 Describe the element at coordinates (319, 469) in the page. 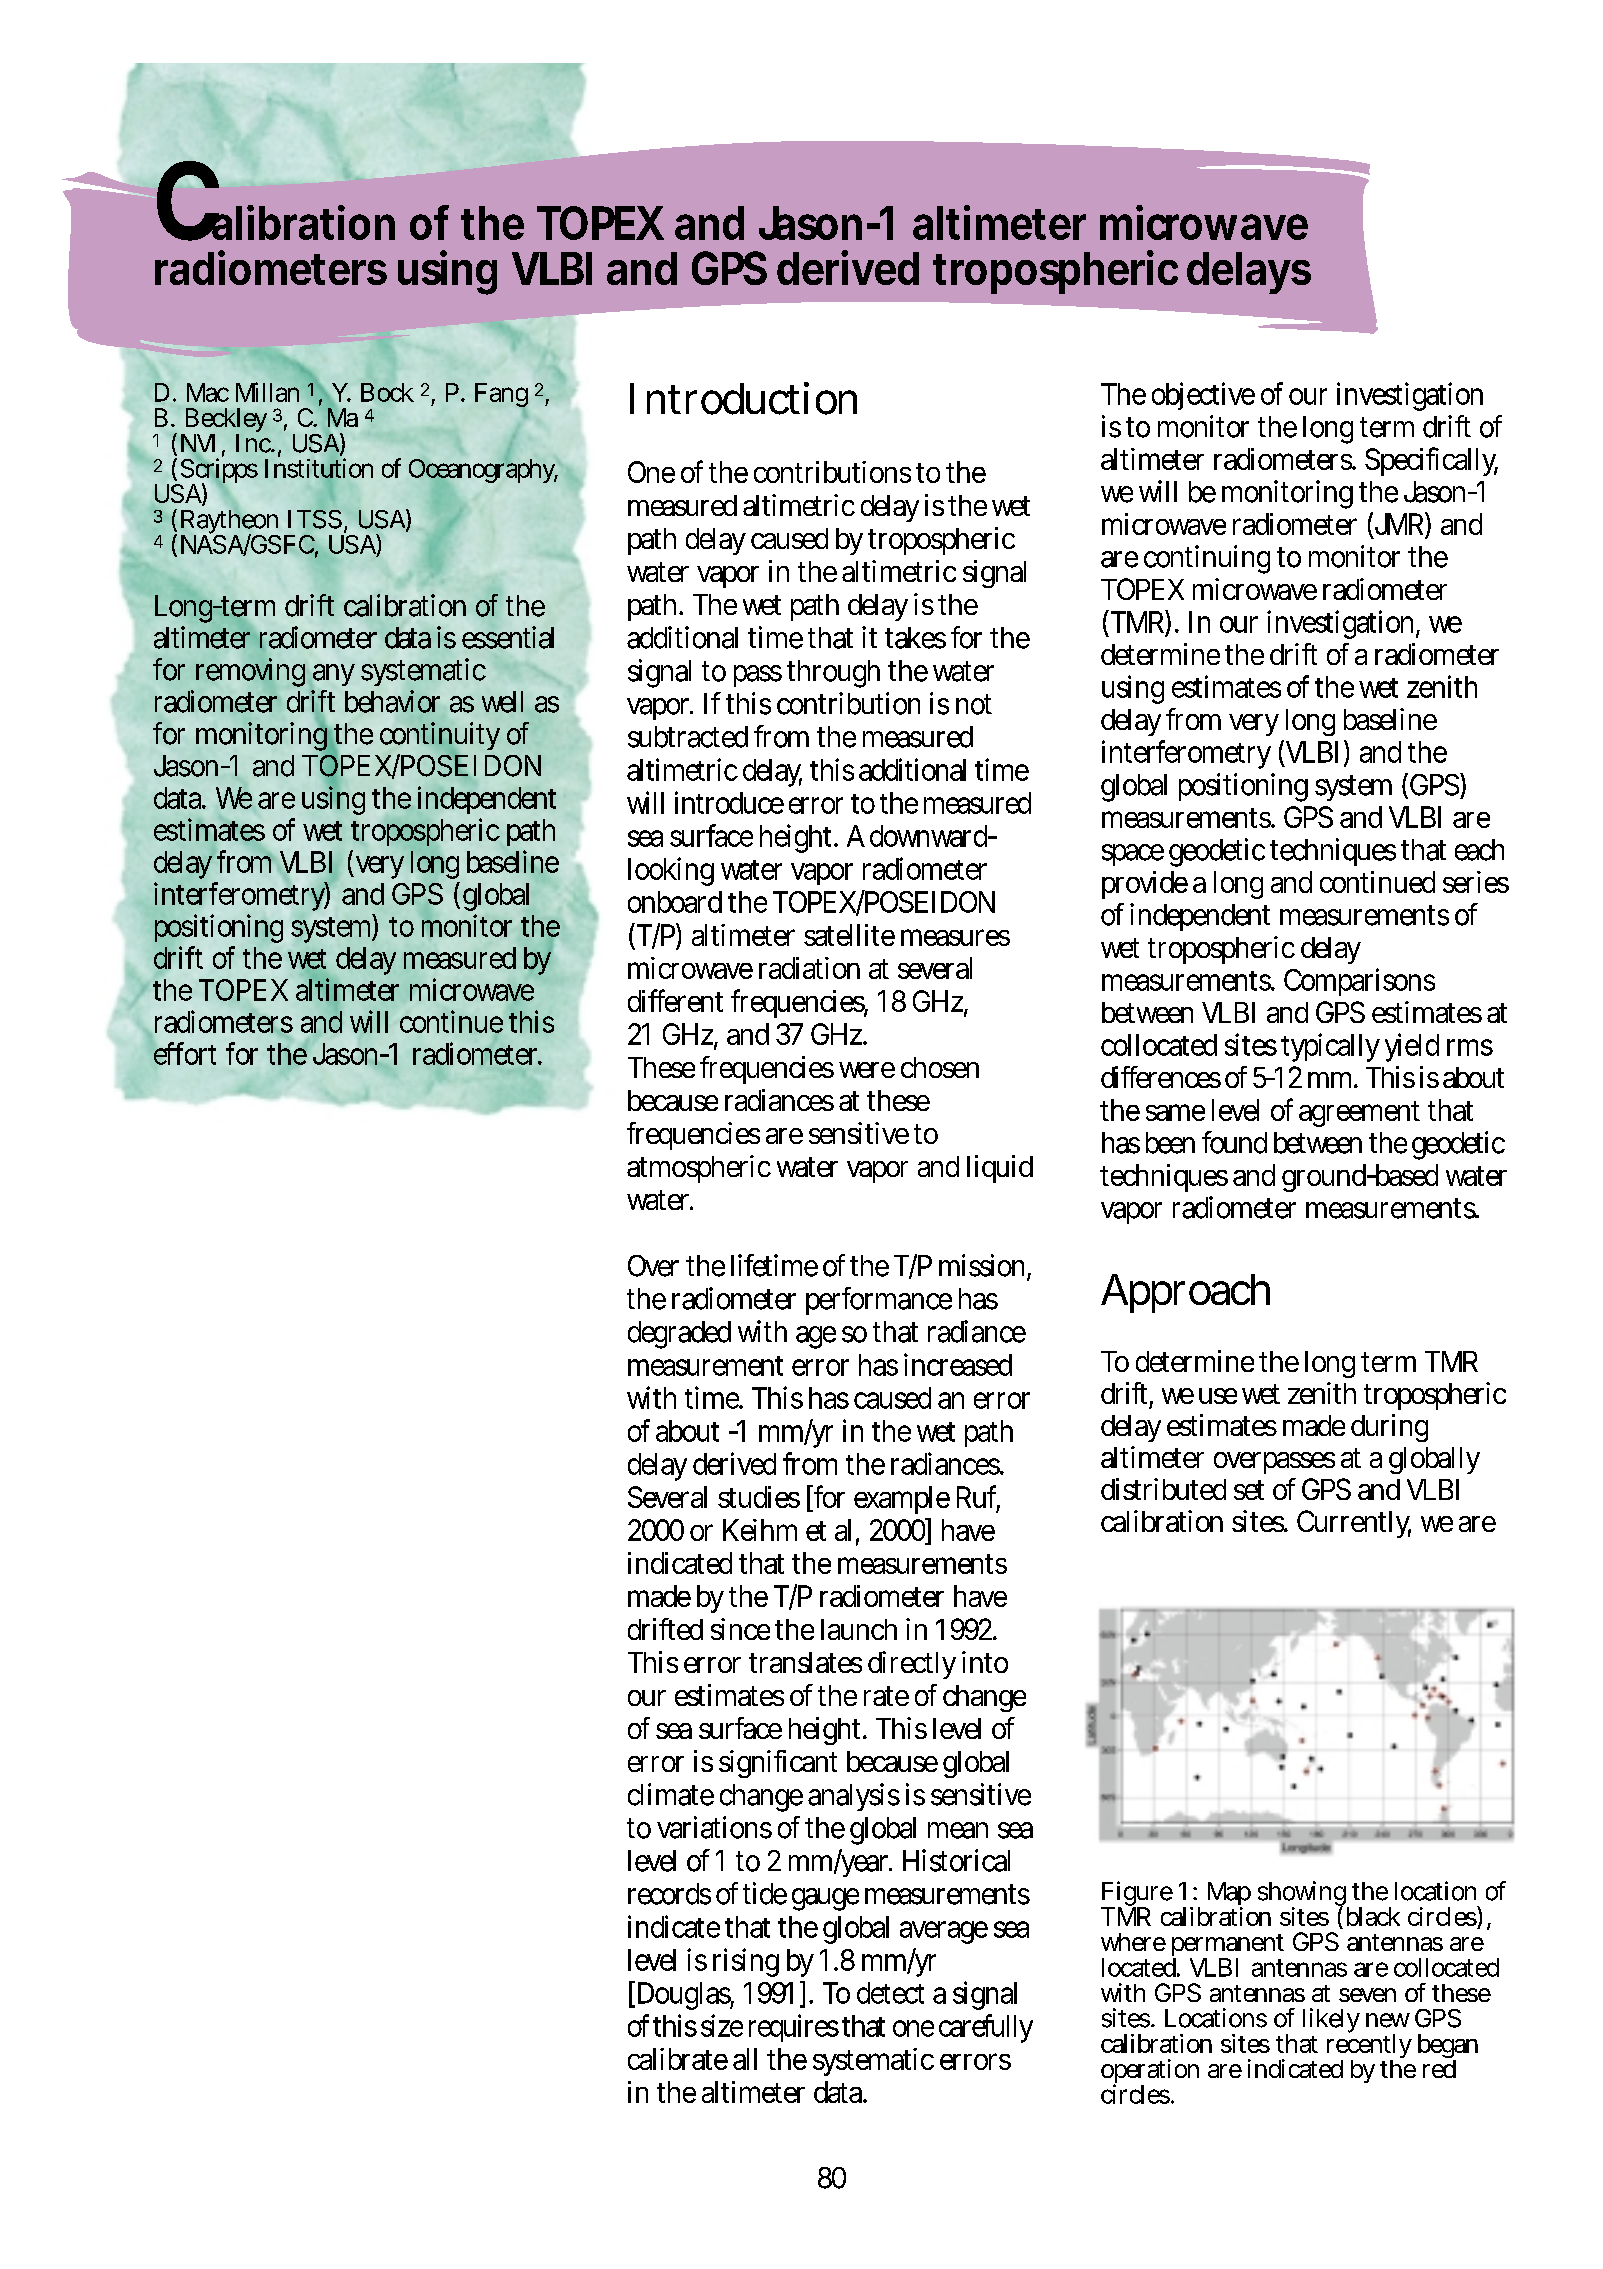

I see `Institution` at that location.
